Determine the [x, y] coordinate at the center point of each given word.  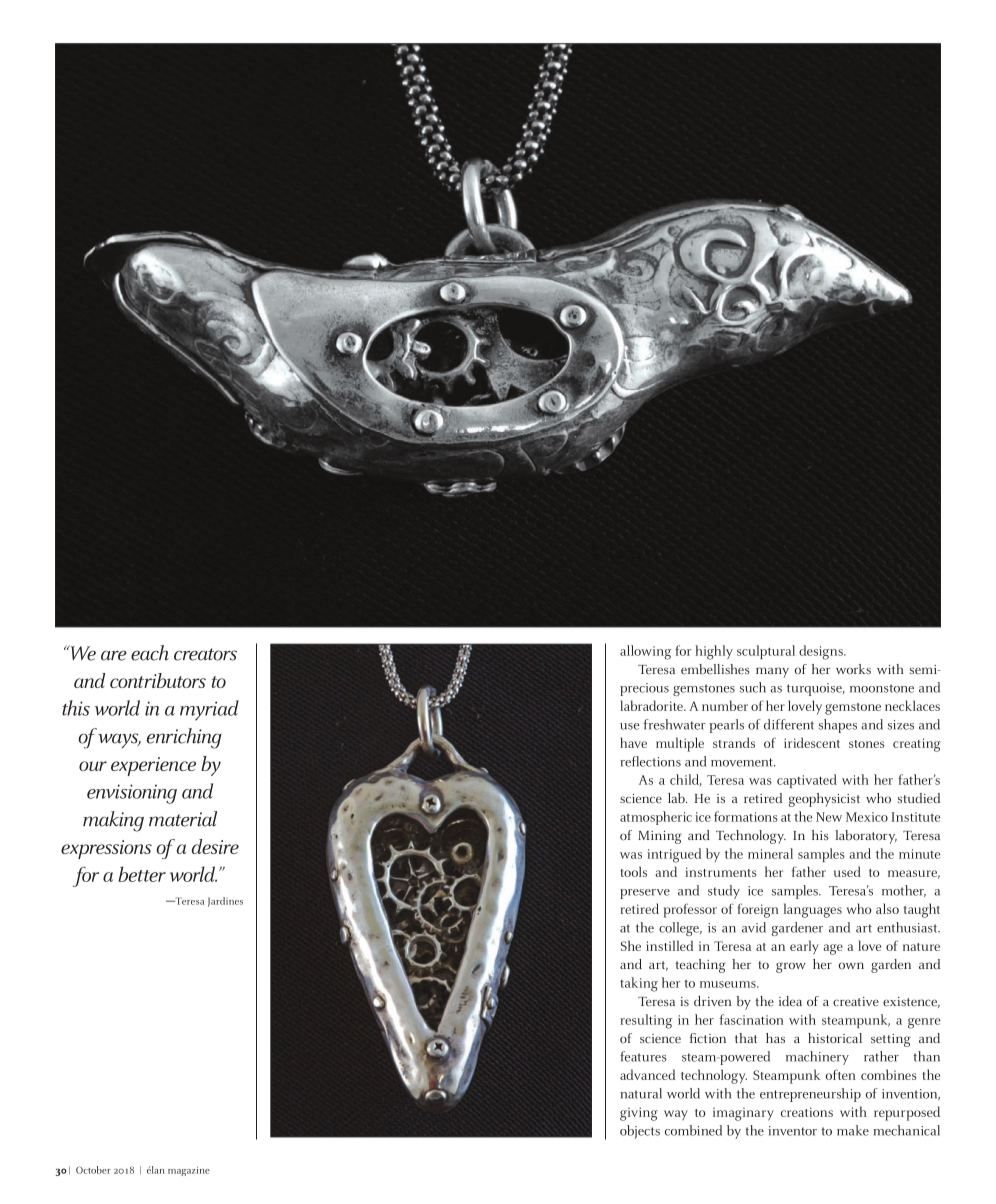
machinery [817, 1058]
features [643, 1056]
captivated [807, 781]
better [142, 874]
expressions [106, 849]
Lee [115, 1170]
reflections [650, 761]
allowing [645, 652]
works [853, 669]
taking [639, 984]
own [851, 965]
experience [153, 766]
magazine [189, 1171]
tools [633, 871]
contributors [158, 680]
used [847, 871]
